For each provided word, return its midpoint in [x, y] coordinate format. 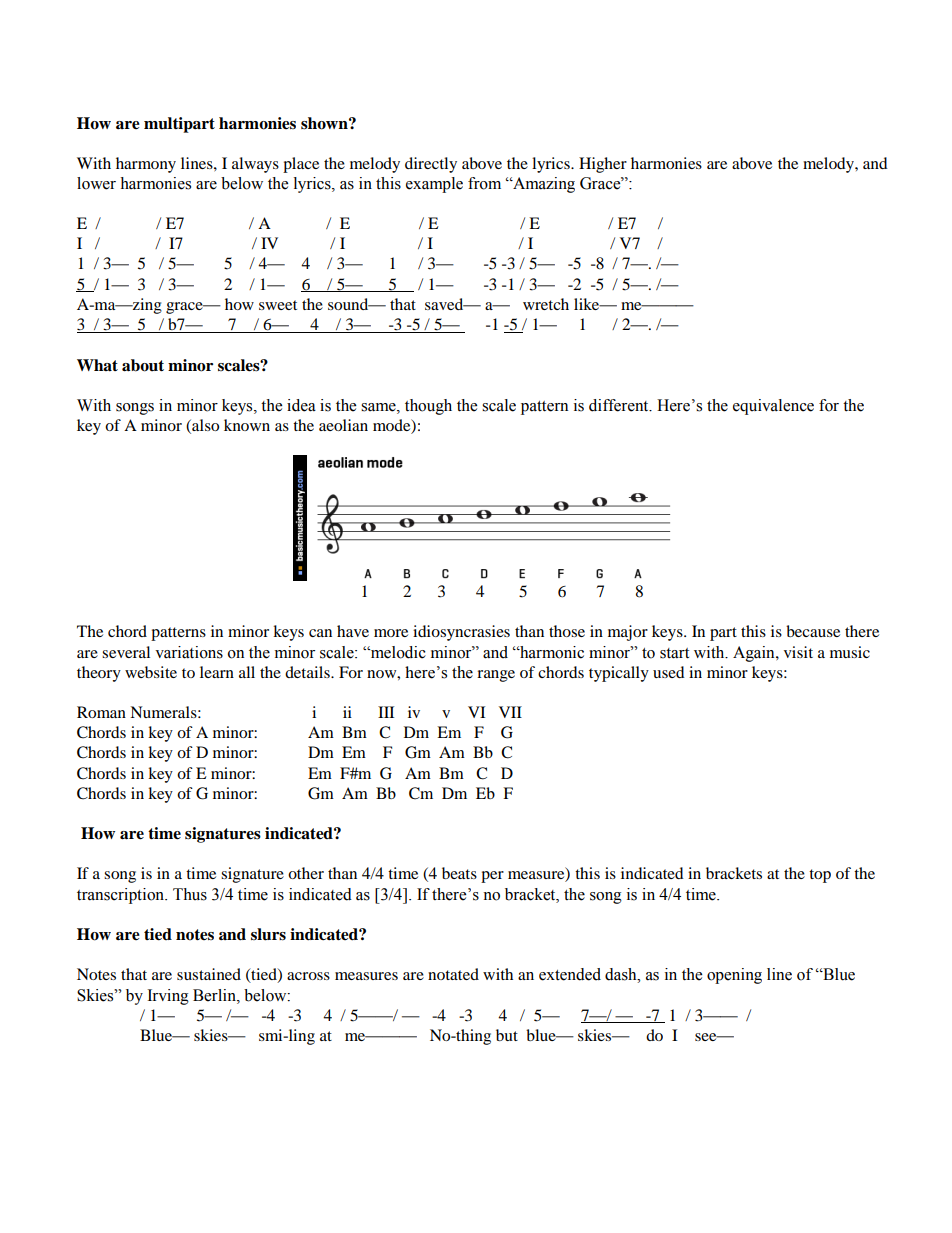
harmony [146, 165]
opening [734, 976]
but [507, 1035]
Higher [603, 165]
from [484, 183]
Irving [168, 997]
